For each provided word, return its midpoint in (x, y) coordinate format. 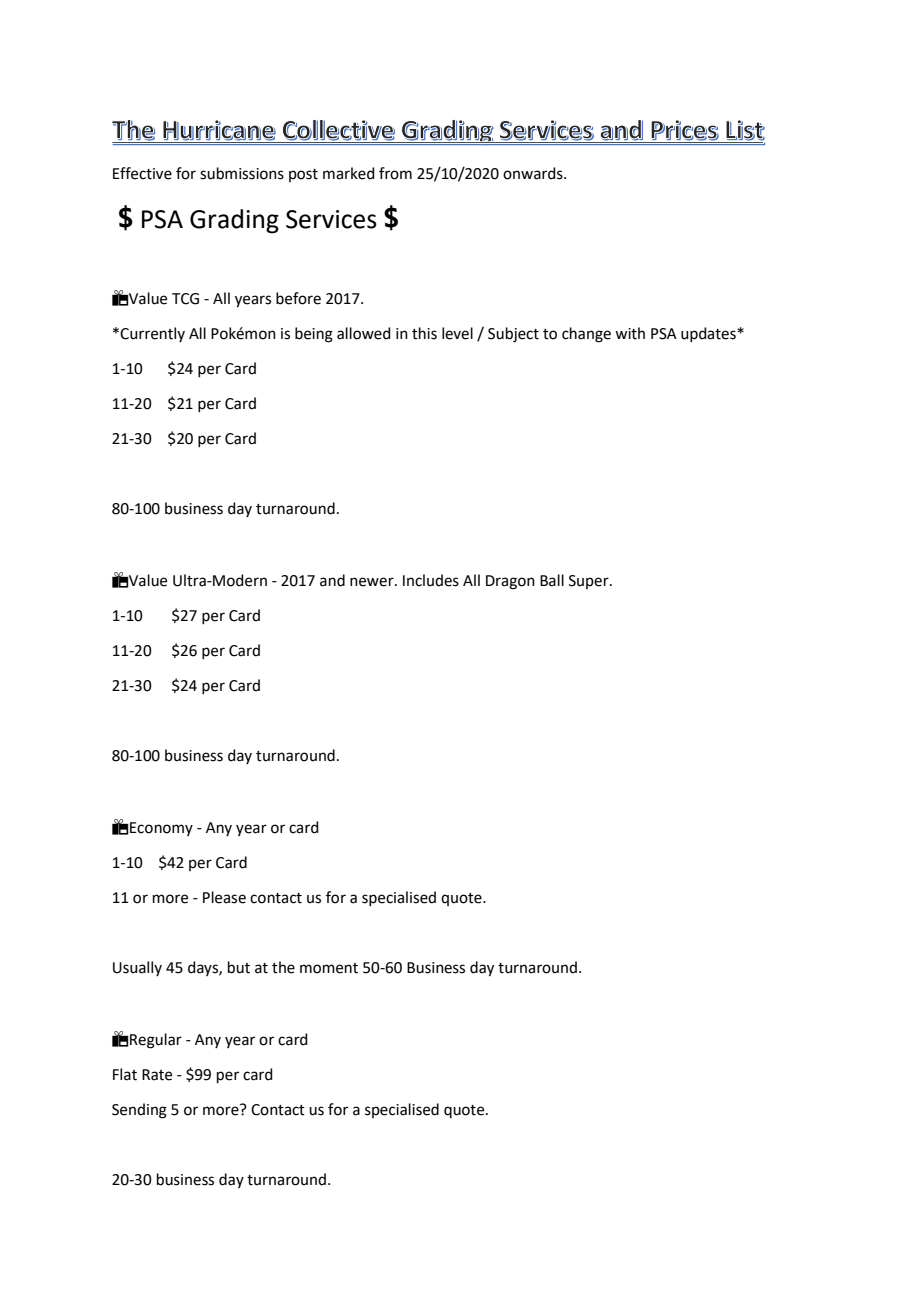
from (395, 173)
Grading (234, 221)
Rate (157, 1075)
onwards (534, 173)
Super (590, 582)
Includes (431, 580)
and (332, 580)
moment (329, 968)
